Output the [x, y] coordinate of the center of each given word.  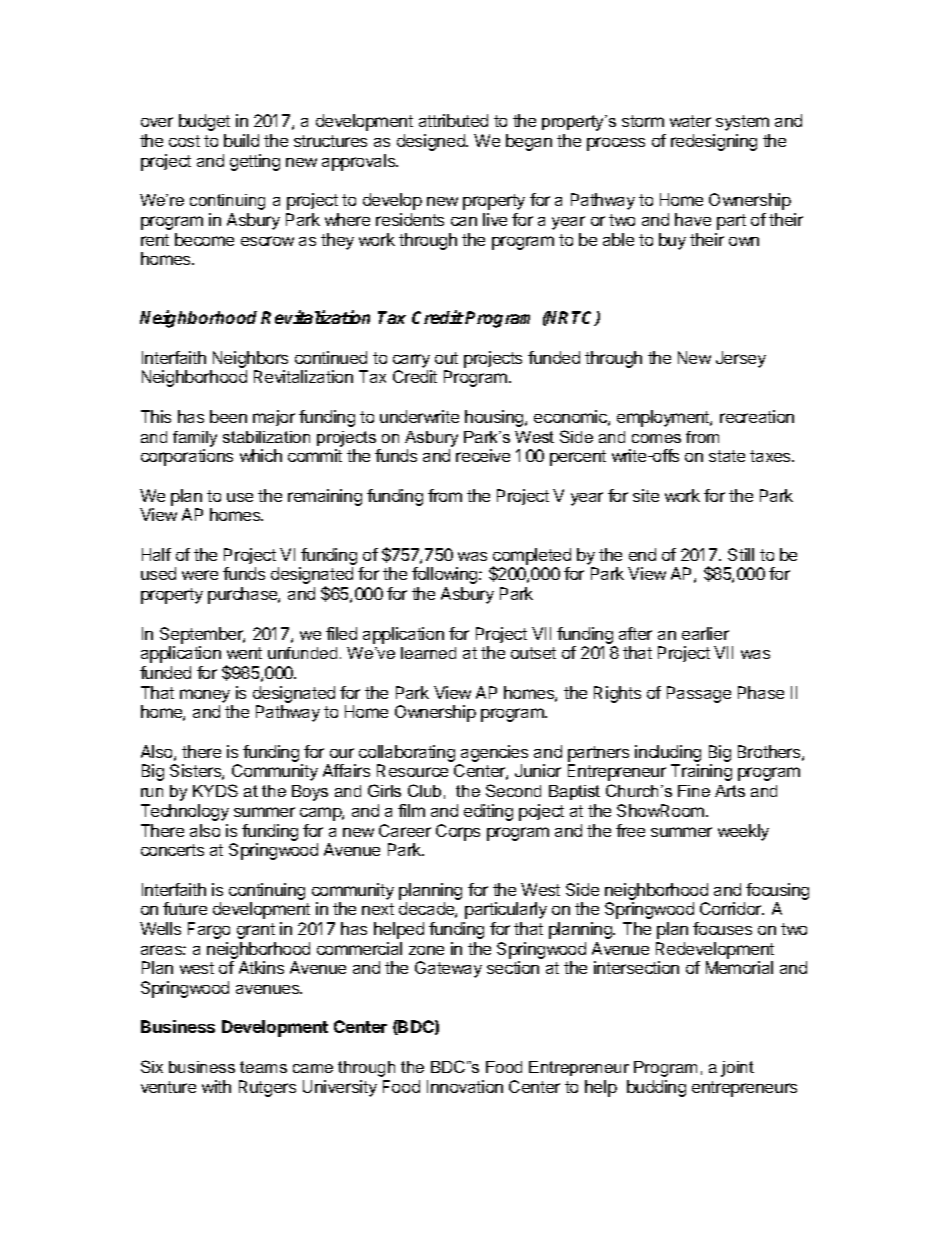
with [216, 1086]
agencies [494, 753]
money [205, 696]
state [727, 456]
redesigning [714, 142]
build [241, 140]
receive [483, 455]
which [261, 455]
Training [701, 772]
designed [432, 142]
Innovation [465, 1086]
